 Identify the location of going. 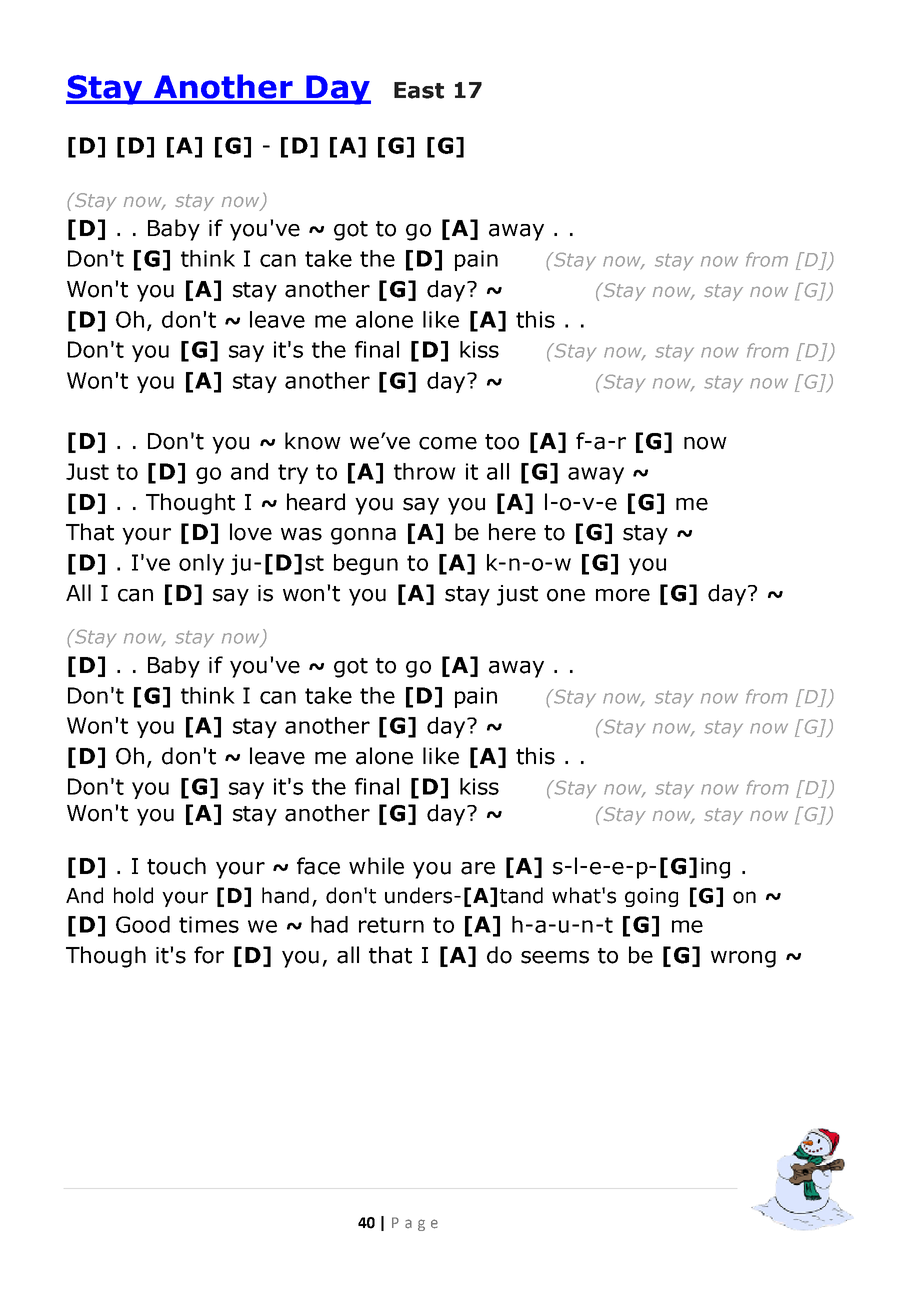
(651, 897).
